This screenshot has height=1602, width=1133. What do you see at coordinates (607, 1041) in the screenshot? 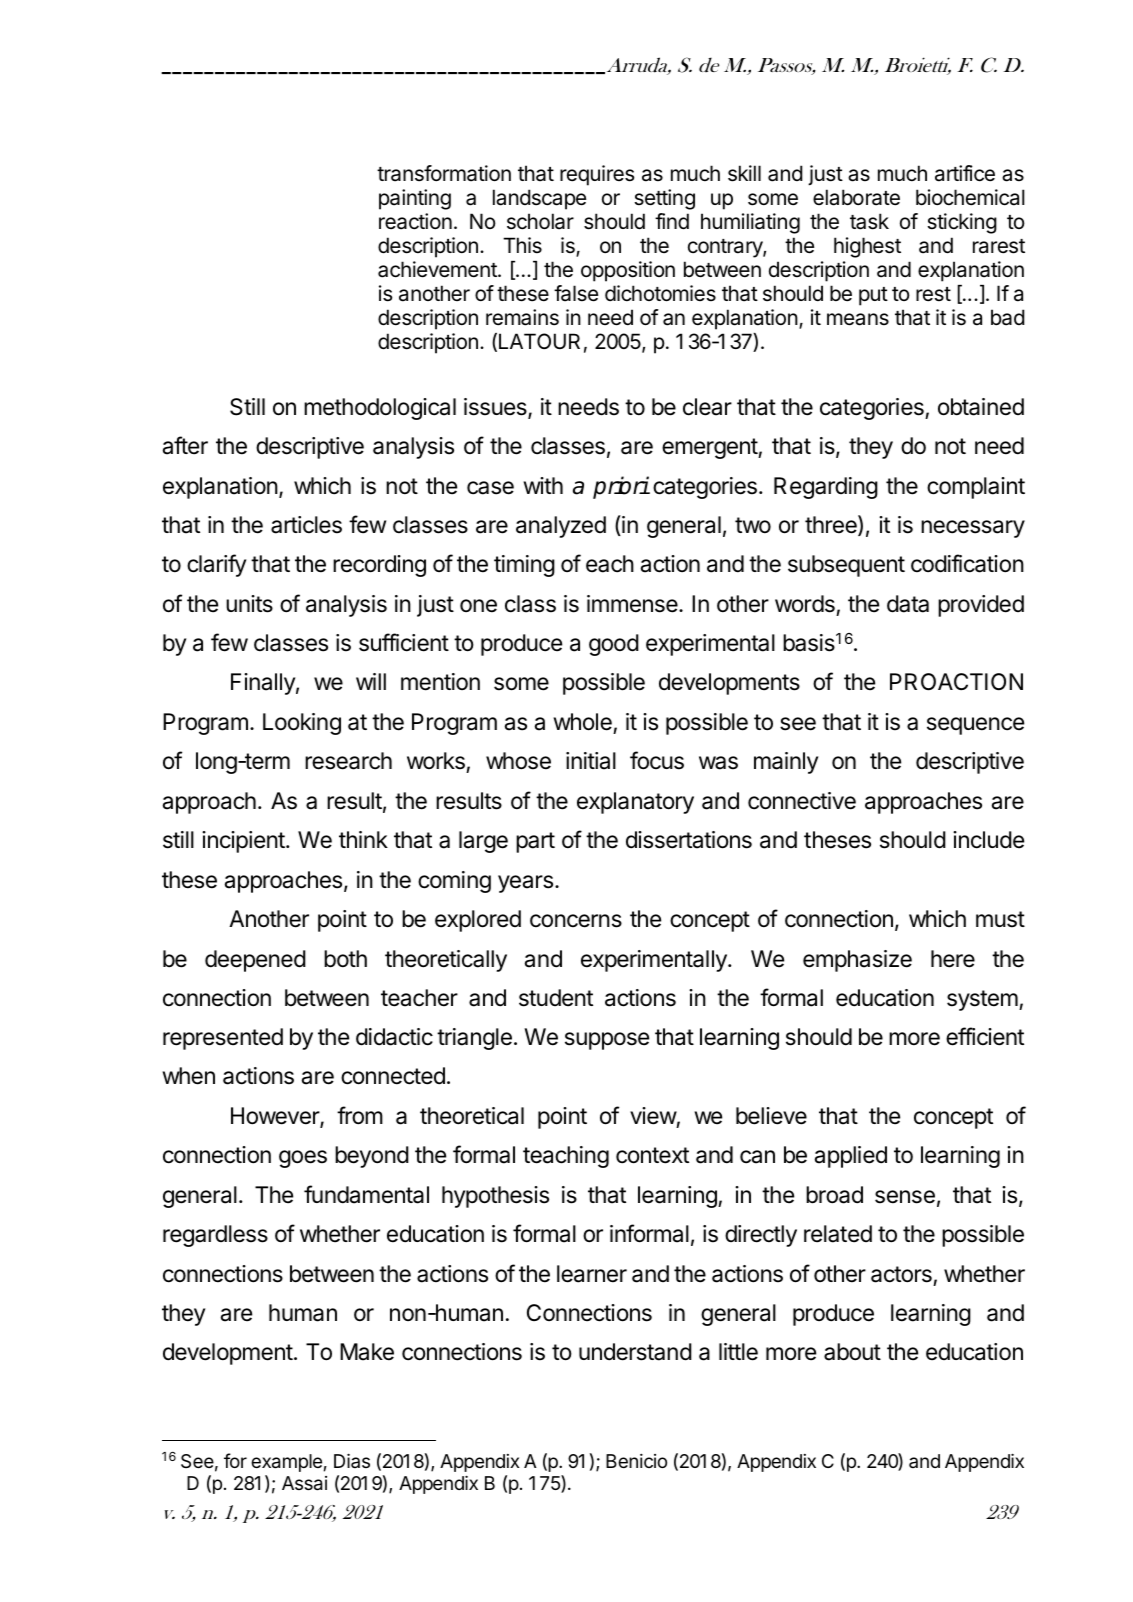
I see `suppose` at bounding box center [607, 1041].
